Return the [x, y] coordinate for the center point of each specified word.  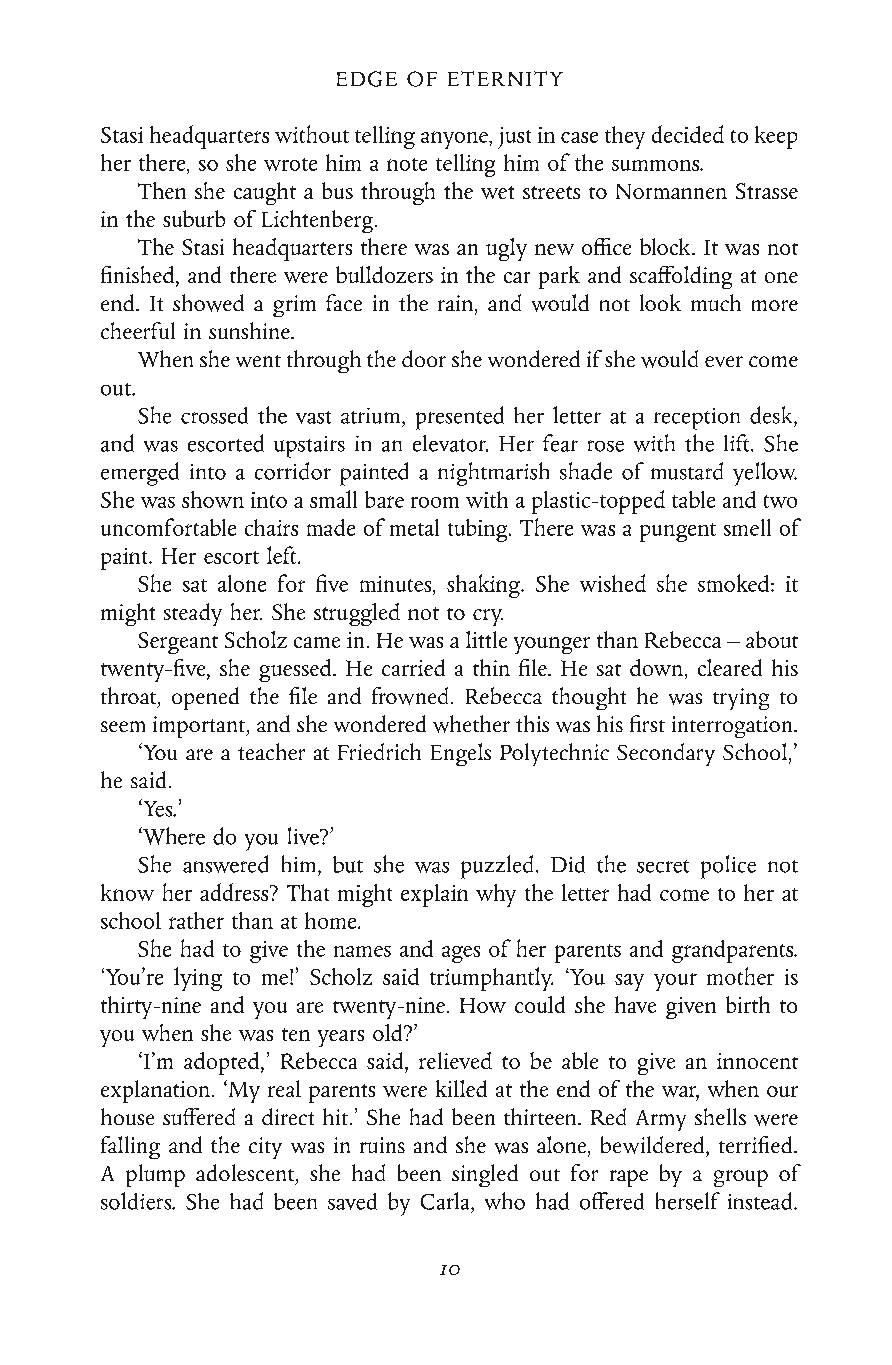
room [435, 502]
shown [213, 499]
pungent [678, 532]
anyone [455, 140]
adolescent [245, 1172]
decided [688, 134]
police [728, 867]
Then [162, 190]
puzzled [497, 867]
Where [173, 836]
